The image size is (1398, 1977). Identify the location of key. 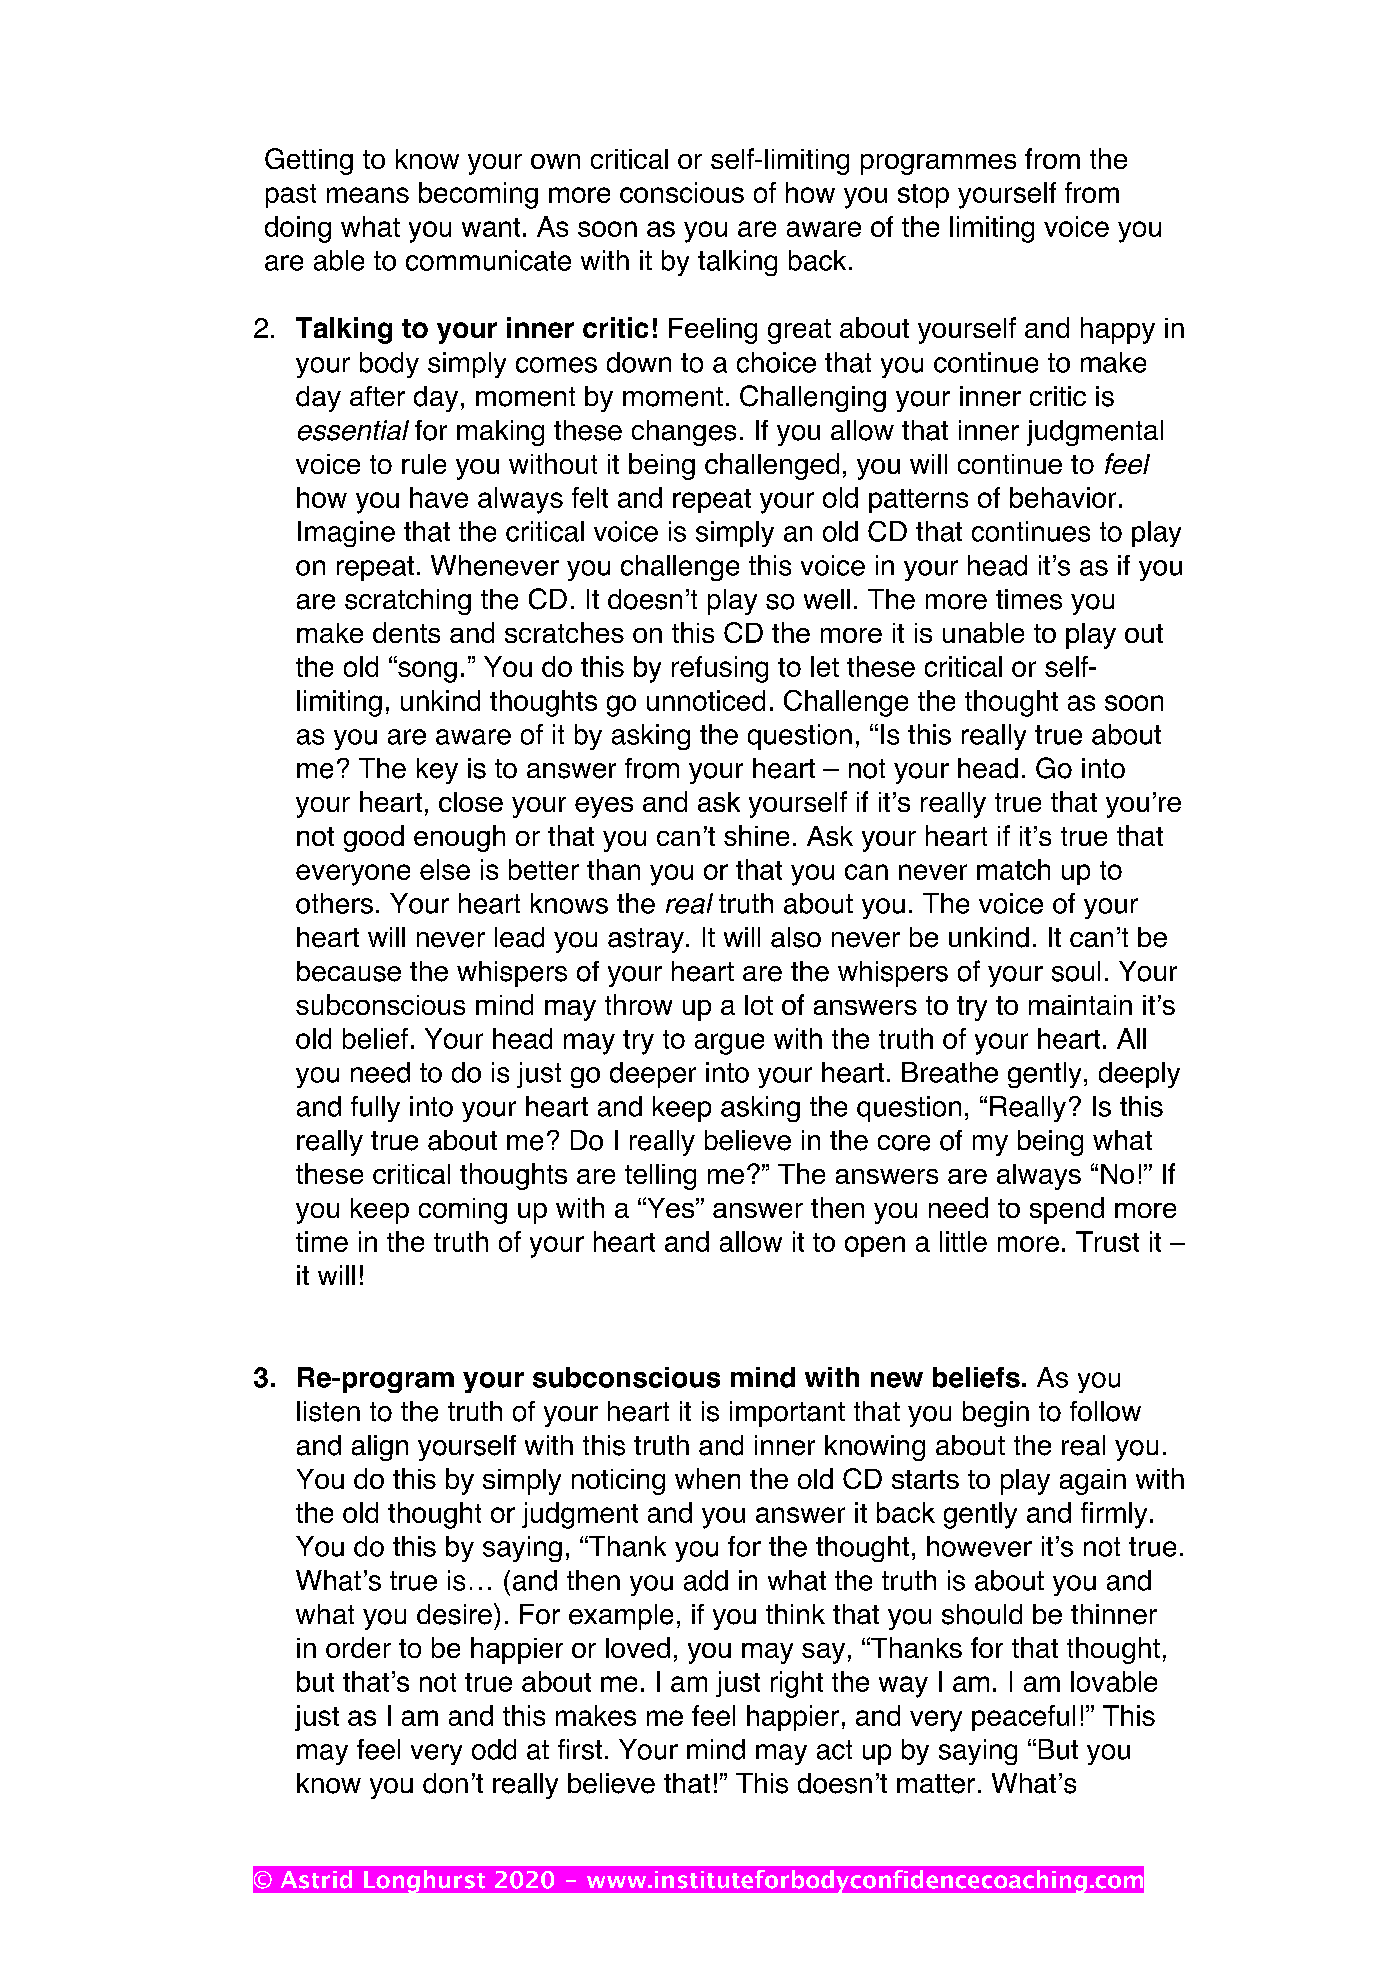
(437, 771).
